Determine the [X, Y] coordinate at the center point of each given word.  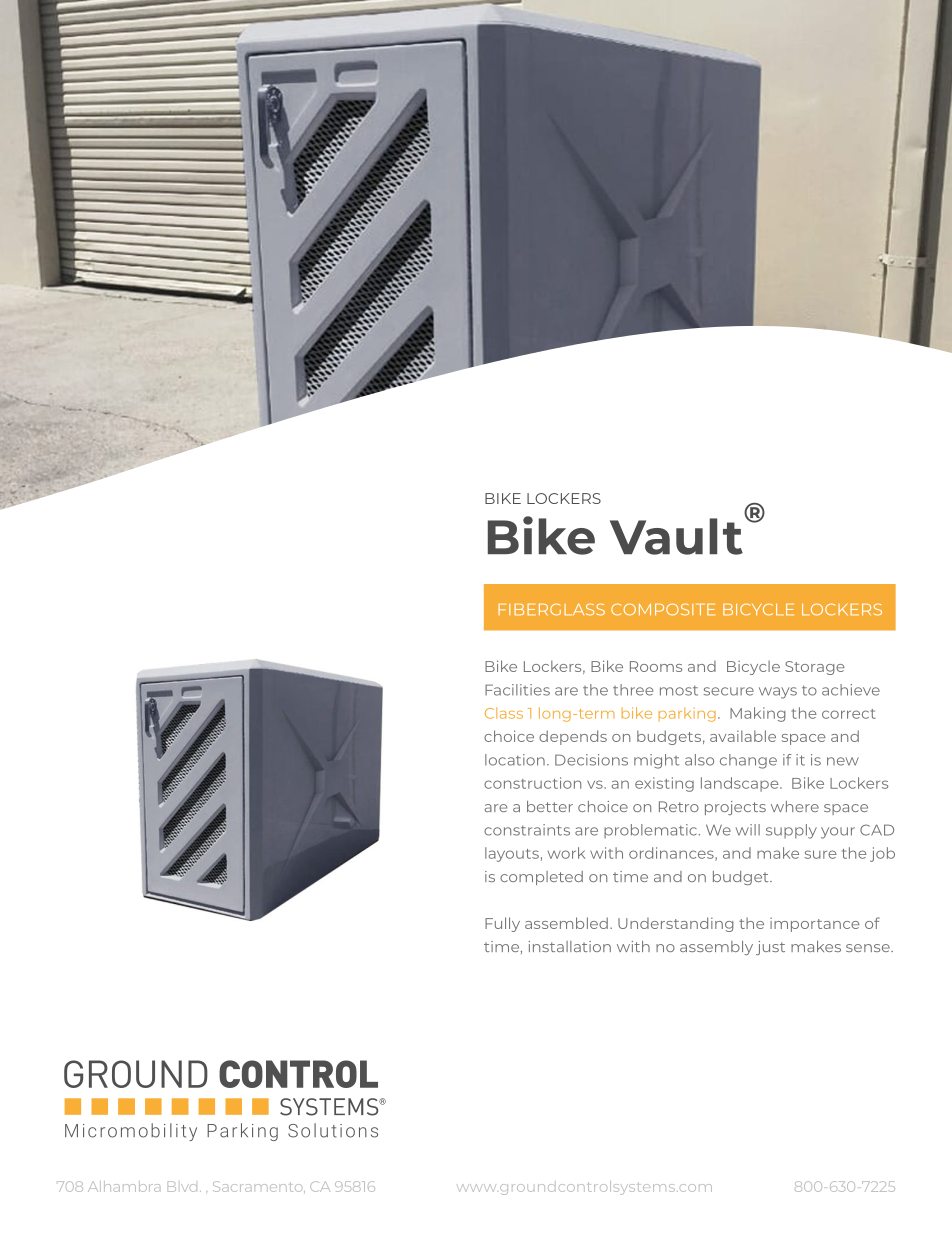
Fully [502, 924]
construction [532, 783]
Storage [815, 668]
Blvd [182, 1186]
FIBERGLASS [551, 609]
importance [815, 925]
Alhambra [124, 1186]
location [515, 760]
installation [570, 946]
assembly [716, 948]
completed [541, 878]
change [748, 761]
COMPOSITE [663, 609]
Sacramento [259, 1187]
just [770, 948]
